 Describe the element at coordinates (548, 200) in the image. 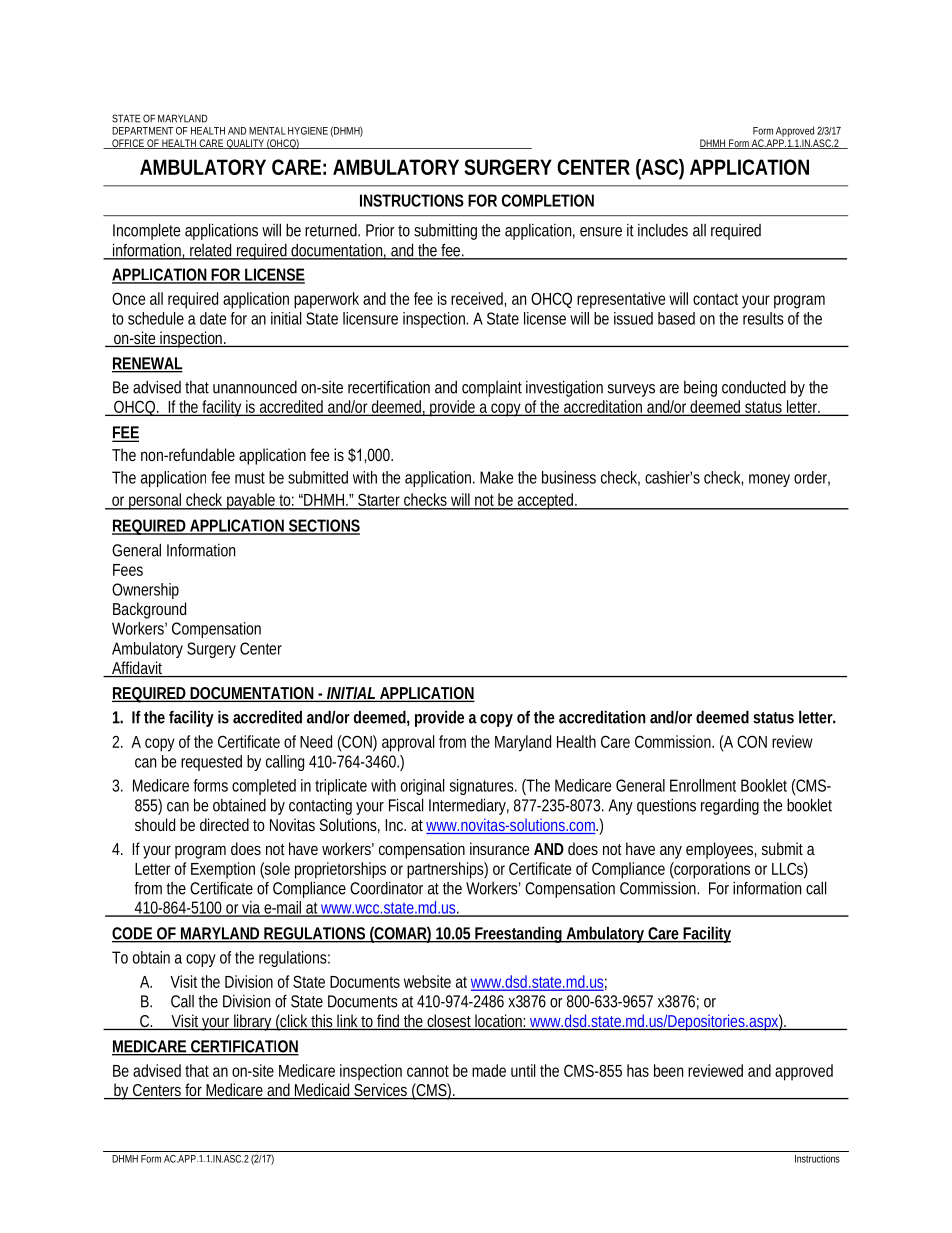

I see `COMPLETION` at that location.
